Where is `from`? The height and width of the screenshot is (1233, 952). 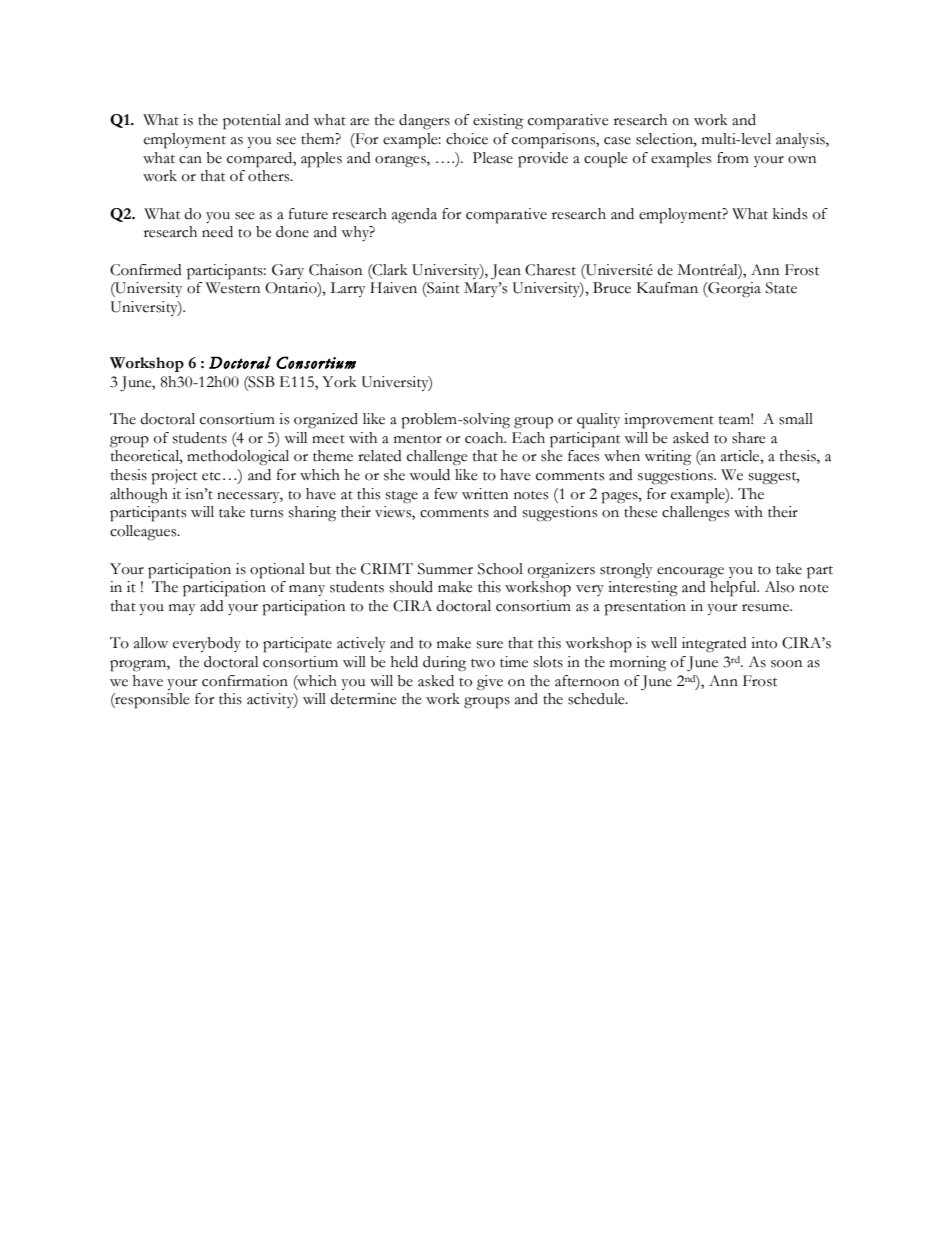
from is located at coordinates (733, 158).
